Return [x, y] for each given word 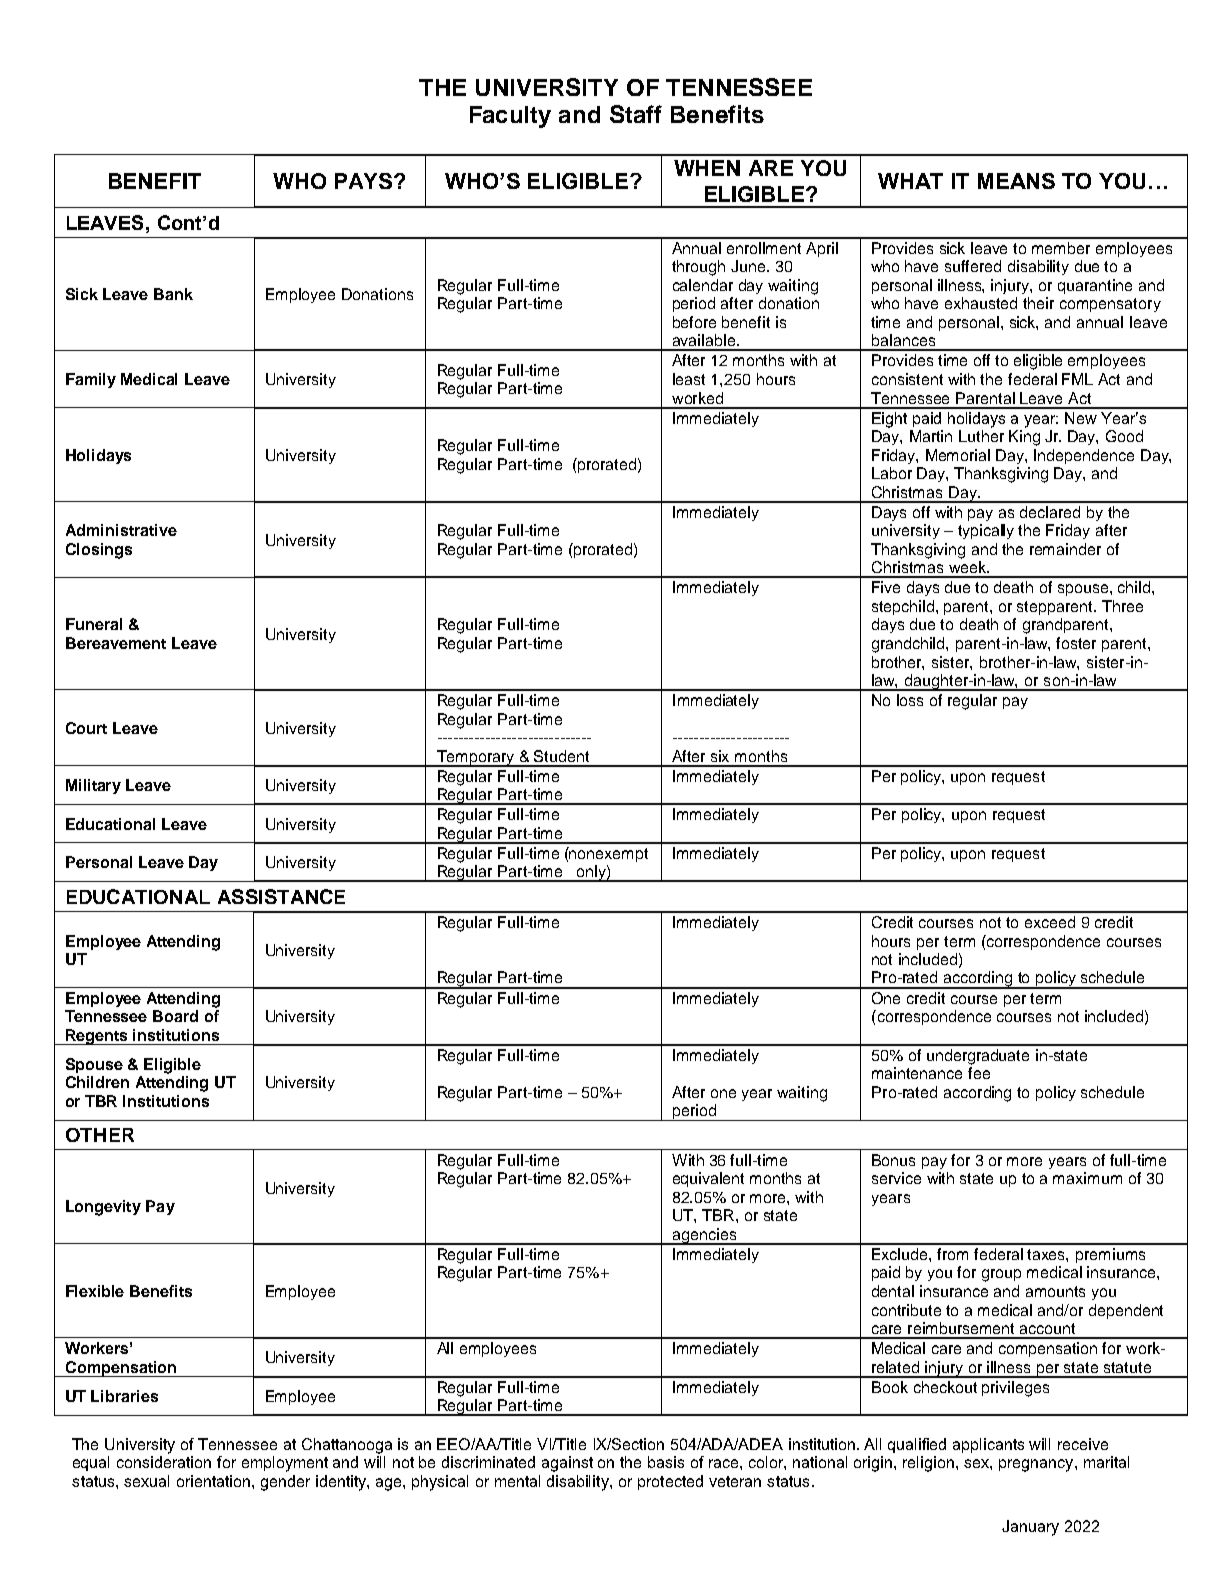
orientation [215, 1481]
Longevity [103, 1208]
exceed [1050, 922]
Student [561, 756]
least [689, 379]
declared [1050, 512]
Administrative [121, 530]
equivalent [708, 1179]
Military [93, 786]
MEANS [1016, 181]
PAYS [365, 181]
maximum [1087, 1178]
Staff [636, 114]
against [567, 1464]
